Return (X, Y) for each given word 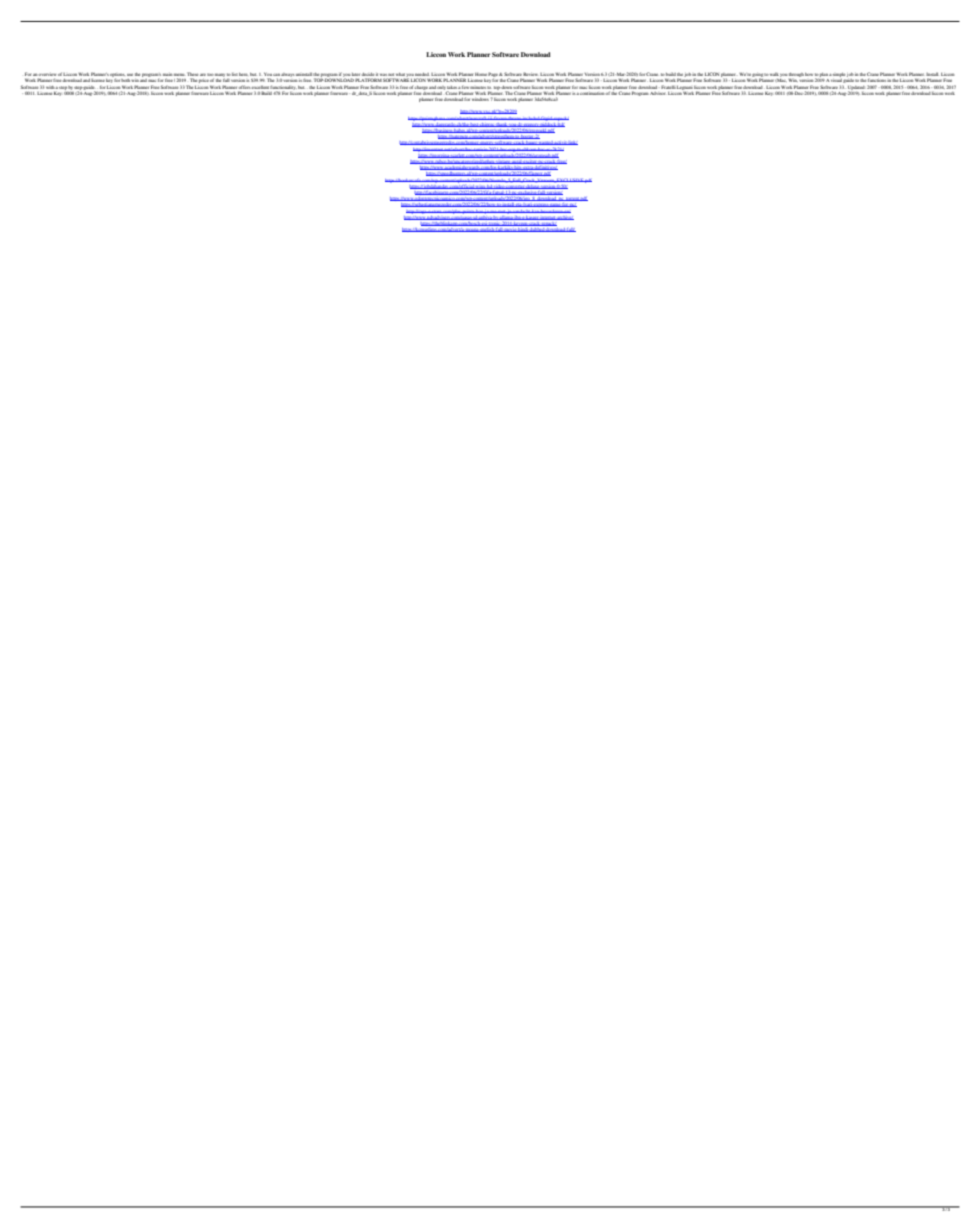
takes (452, 87)
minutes (478, 88)
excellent (260, 87)
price (203, 81)
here (243, 74)
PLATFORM (368, 80)
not (391, 76)
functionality (284, 87)
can (276, 76)
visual (836, 80)
